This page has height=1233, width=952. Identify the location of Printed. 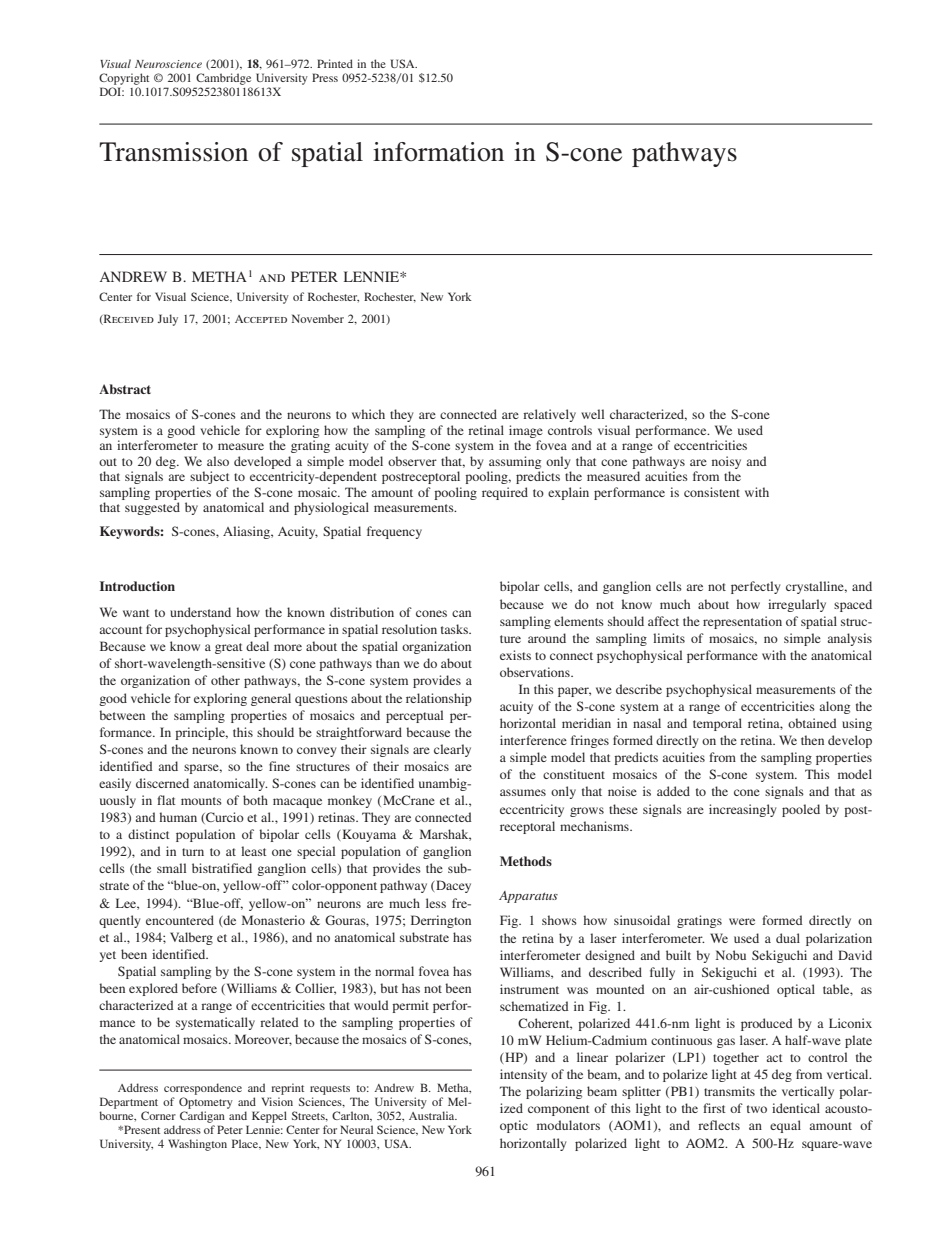
(335, 63).
